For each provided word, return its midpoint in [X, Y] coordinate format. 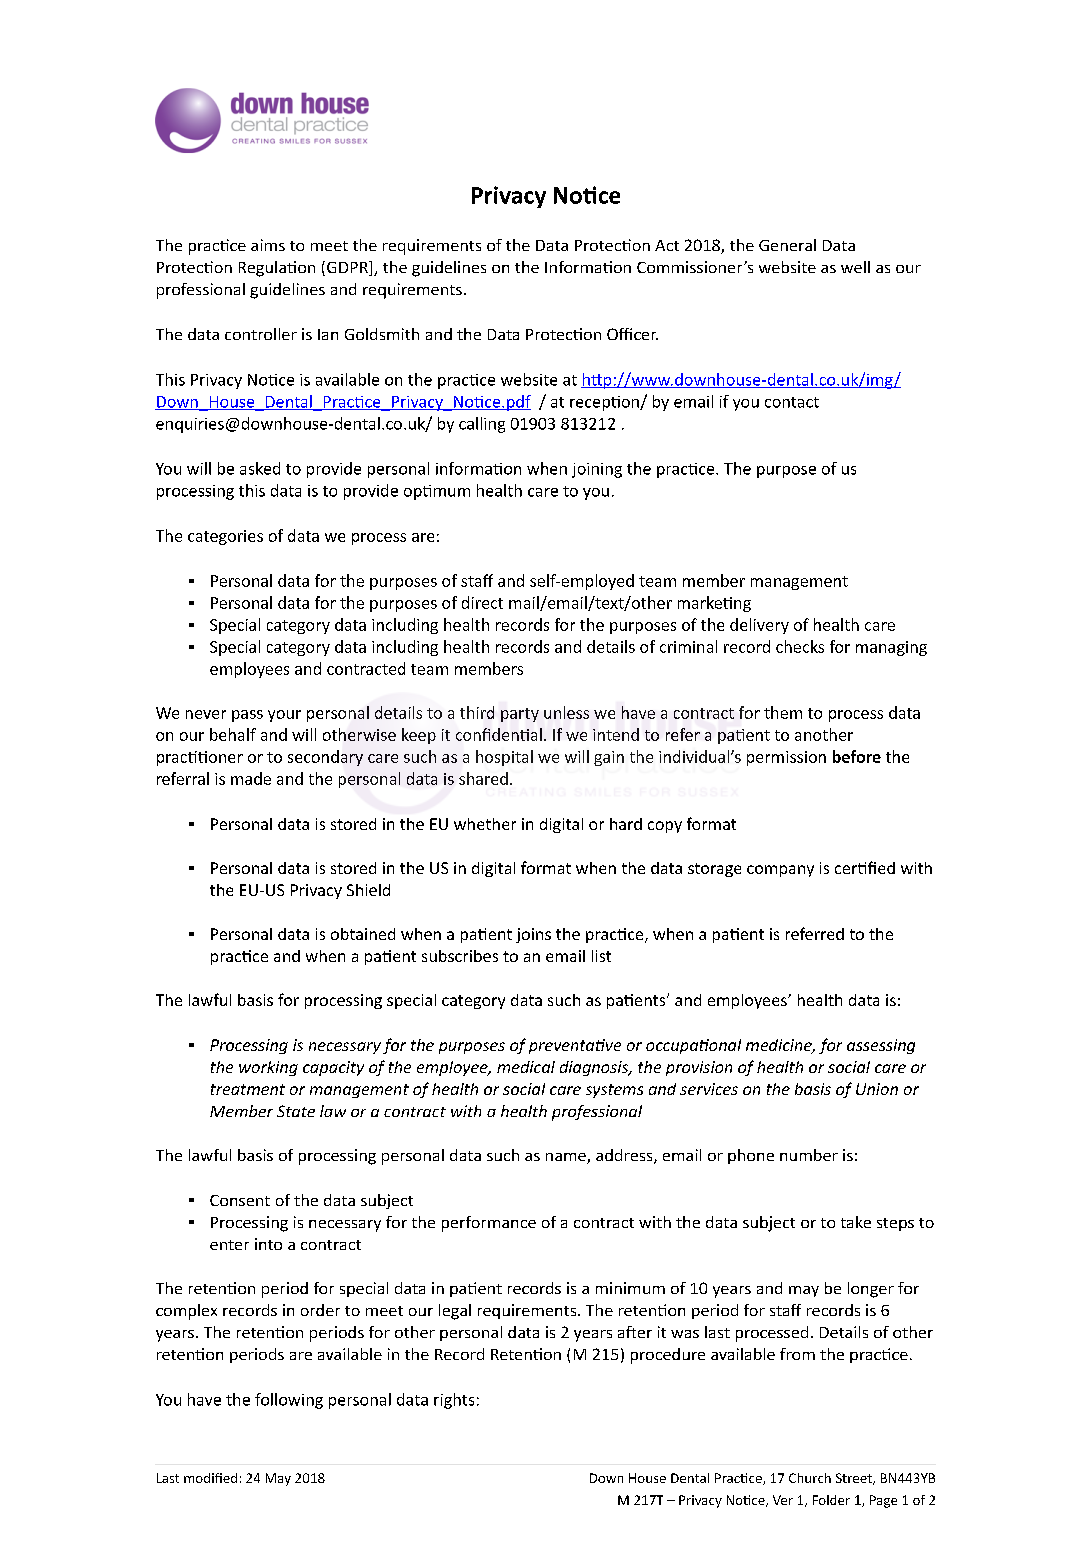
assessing [881, 1046]
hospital [504, 758]
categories [225, 537]
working [268, 1068]
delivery [759, 626]
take [856, 1222]
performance [489, 1224]
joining [597, 470]
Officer [632, 334]
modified [210, 1478]
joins [533, 935]
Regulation [277, 269]
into [268, 1244]
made [251, 778]
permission [786, 758]
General [787, 245]
